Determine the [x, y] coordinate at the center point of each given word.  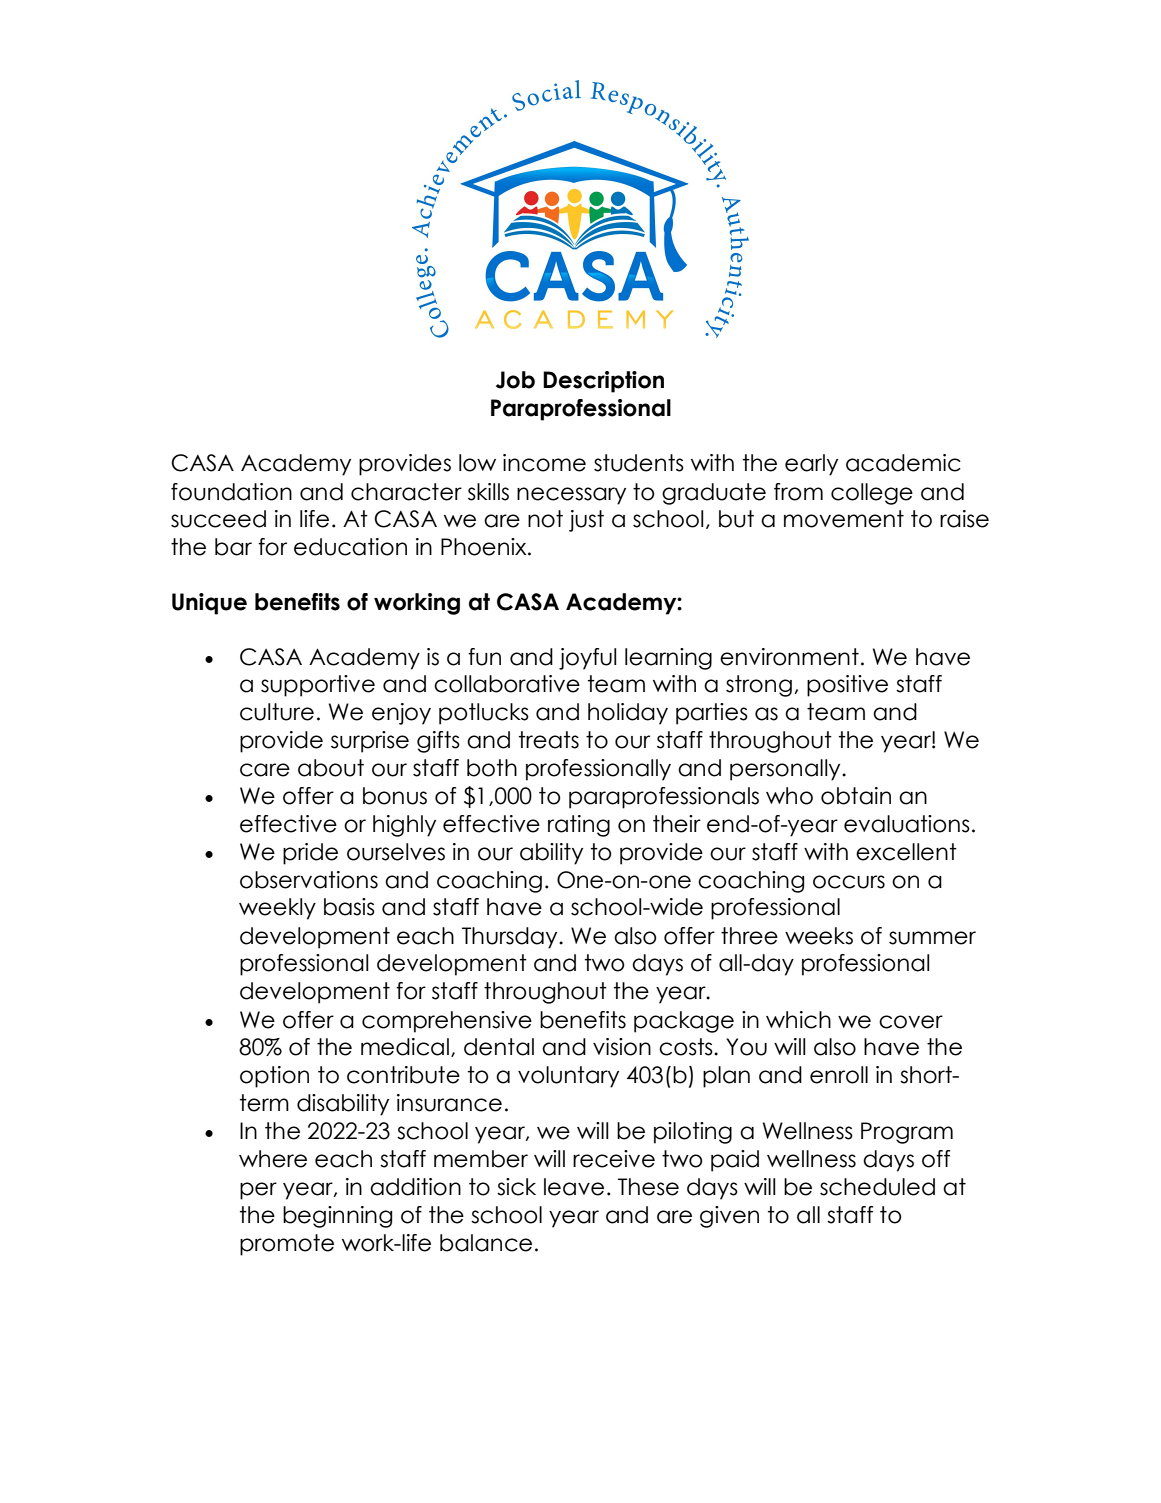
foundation [231, 492]
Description [603, 382]
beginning [337, 1217]
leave [574, 1187]
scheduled [877, 1187]
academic [903, 463]
